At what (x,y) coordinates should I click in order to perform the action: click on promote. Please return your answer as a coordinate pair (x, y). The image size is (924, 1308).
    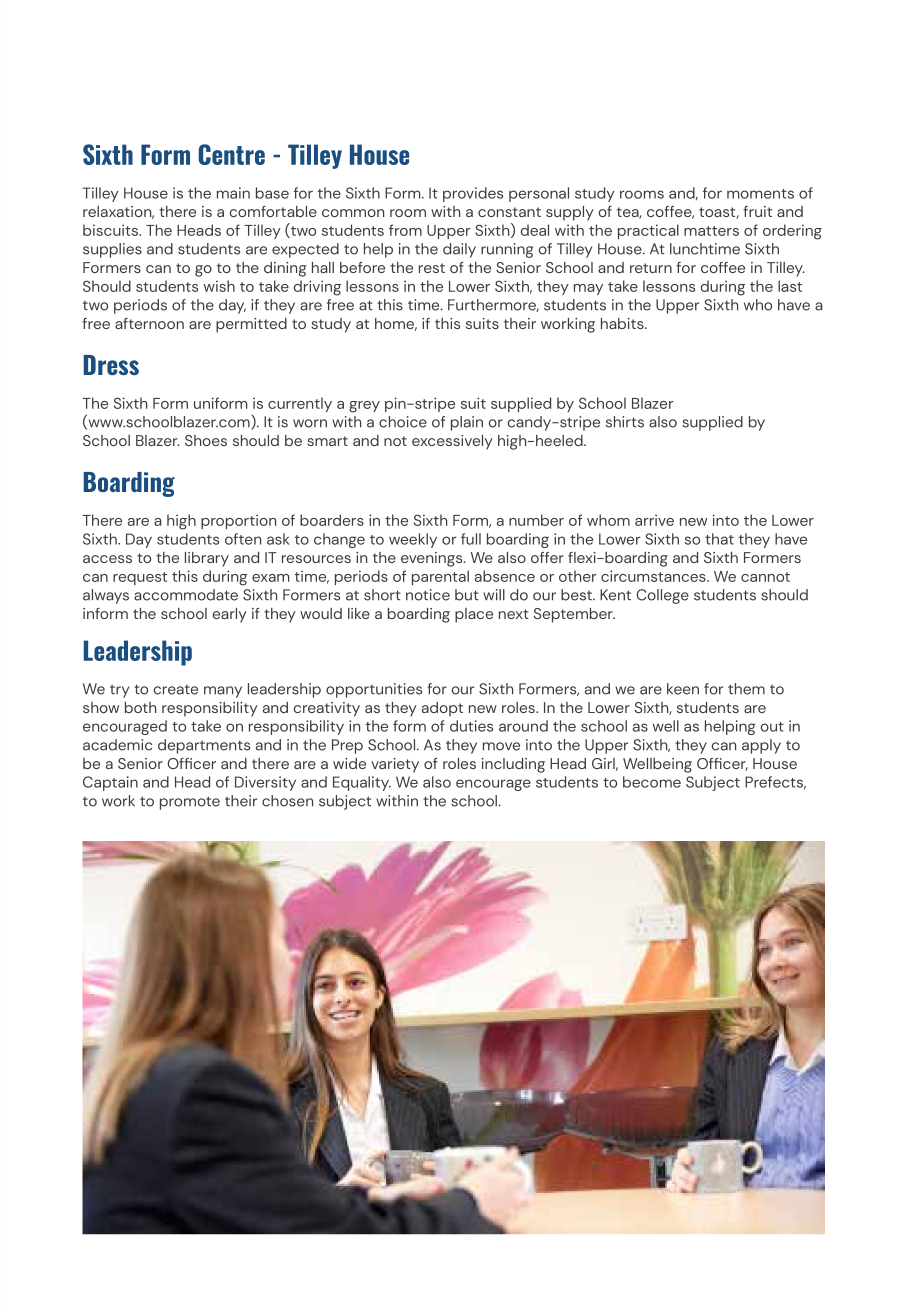
    Looking at the image, I should click on (190, 803).
